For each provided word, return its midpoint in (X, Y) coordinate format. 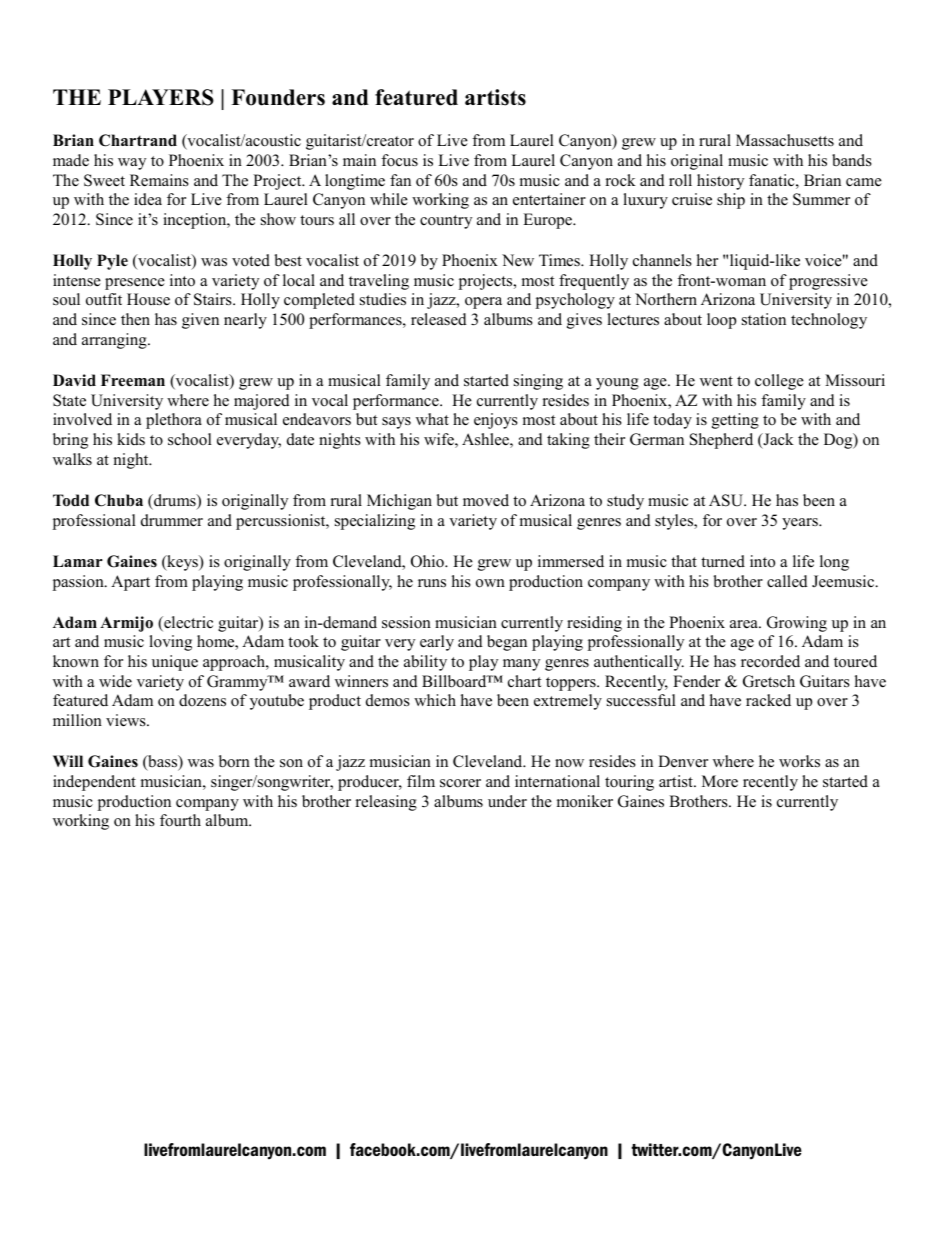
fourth (180, 820)
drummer (172, 520)
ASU (727, 500)
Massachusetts (785, 140)
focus (399, 160)
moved (486, 500)
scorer (460, 783)
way (132, 164)
